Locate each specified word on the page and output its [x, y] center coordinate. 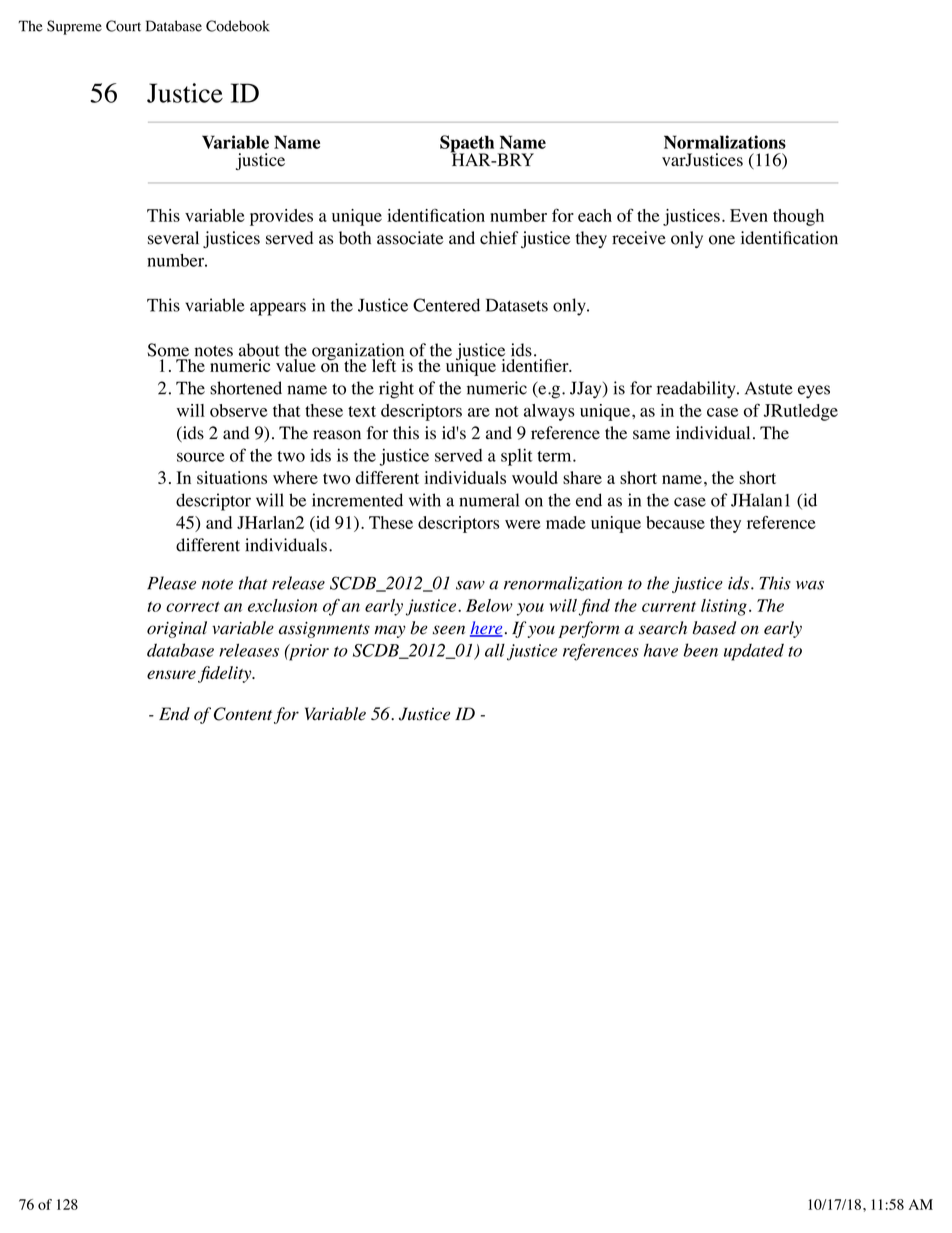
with [425, 500]
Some [168, 350]
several [173, 238]
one [722, 240]
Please [171, 583]
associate [410, 238]
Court [123, 26]
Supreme [74, 27]
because [675, 522]
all [495, 650]
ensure [171, 674]
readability [697, 390]
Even [749, 215]
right [396, 390]
